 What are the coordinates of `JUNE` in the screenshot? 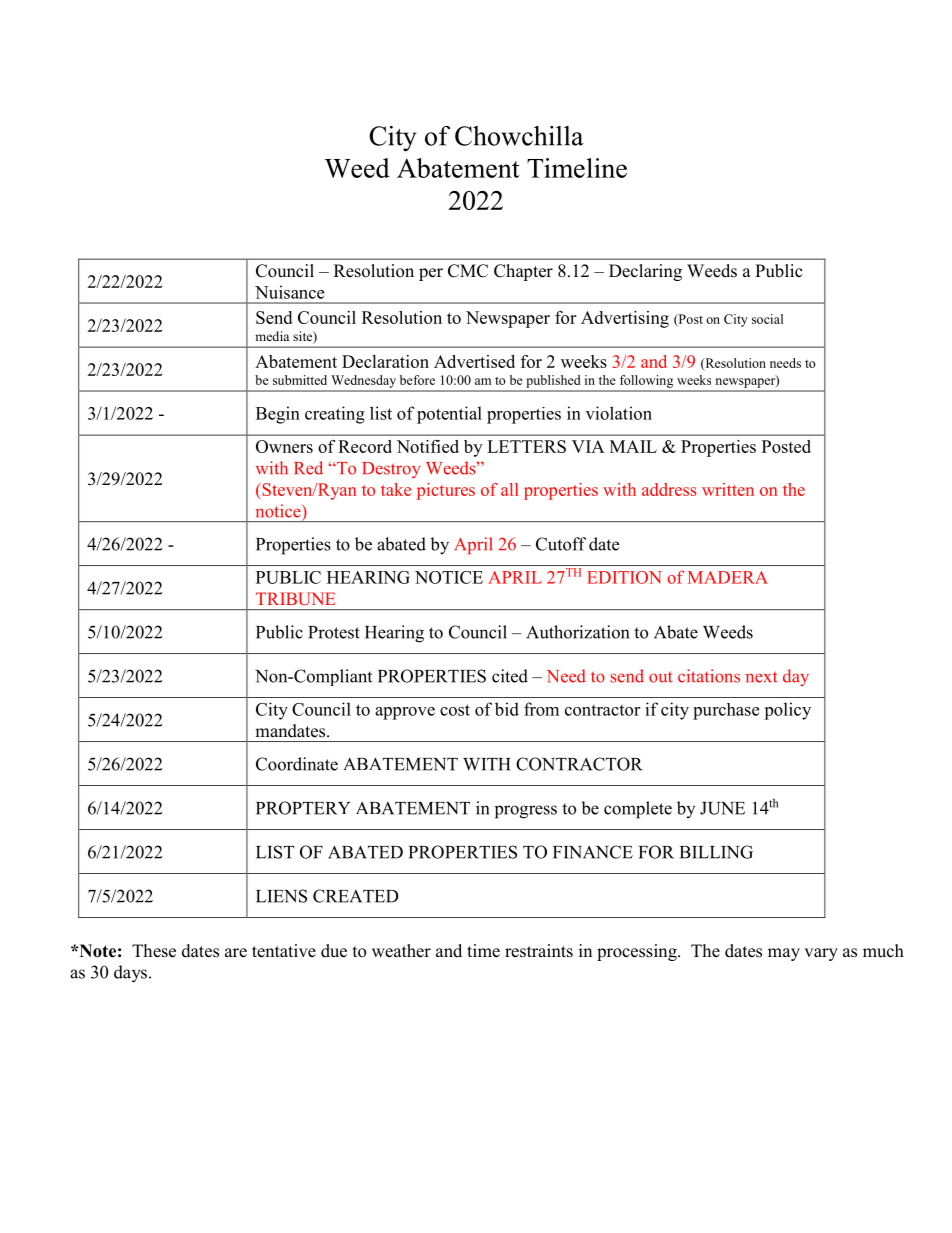 It's located at (722, 808).
